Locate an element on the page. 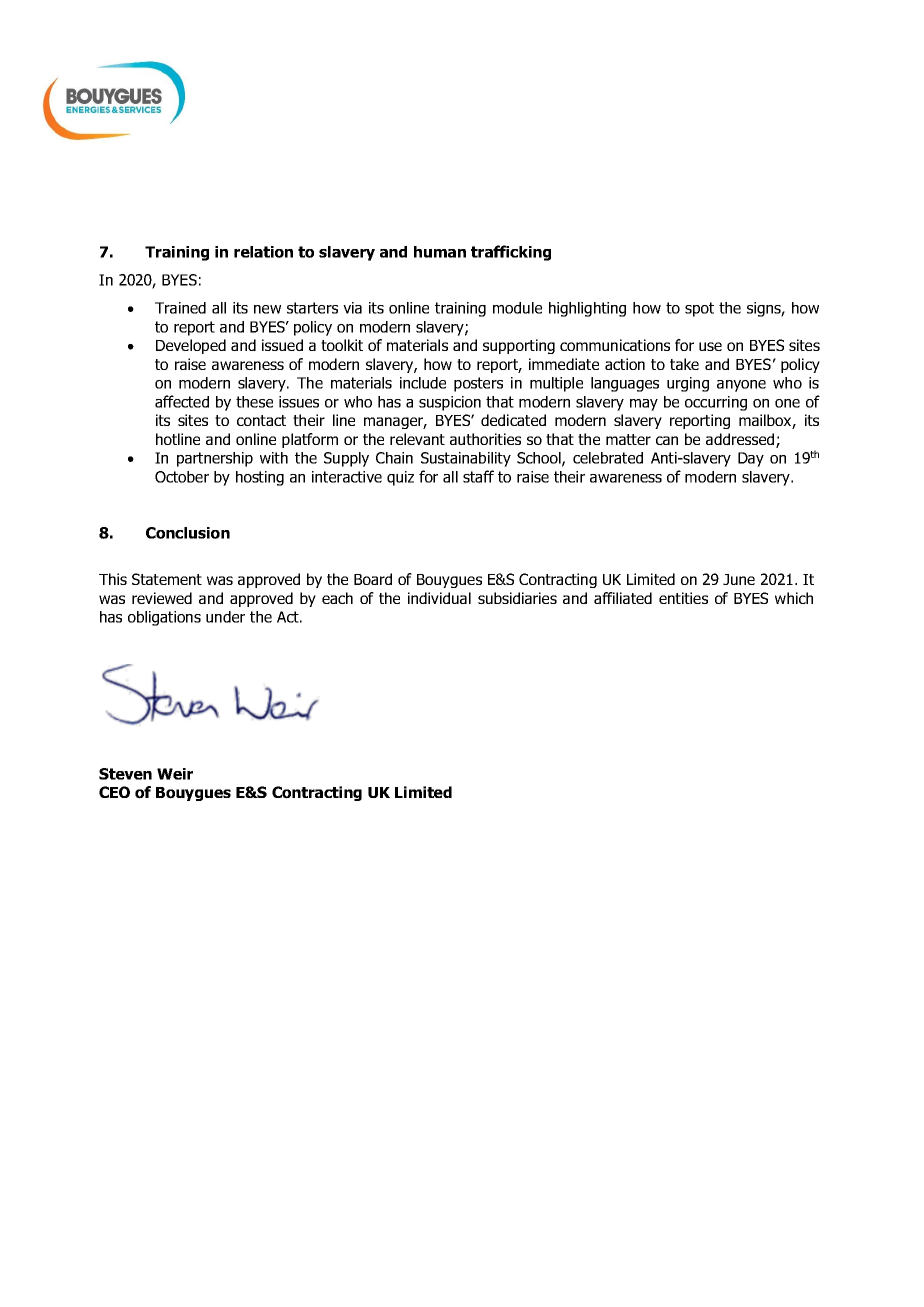  individual is located at coordinates (439, 598).
